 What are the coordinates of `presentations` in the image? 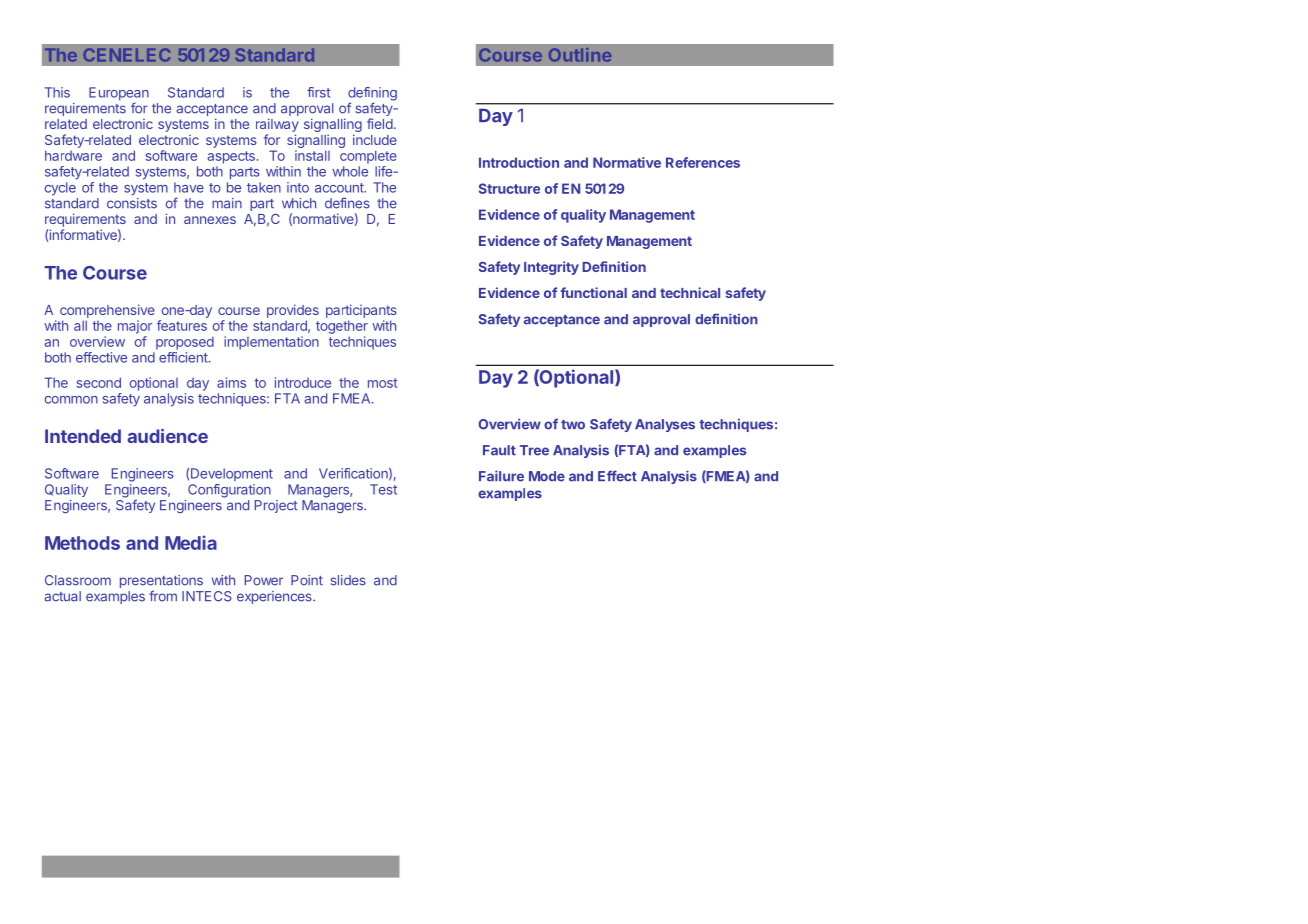 It's located at (161, 583).
